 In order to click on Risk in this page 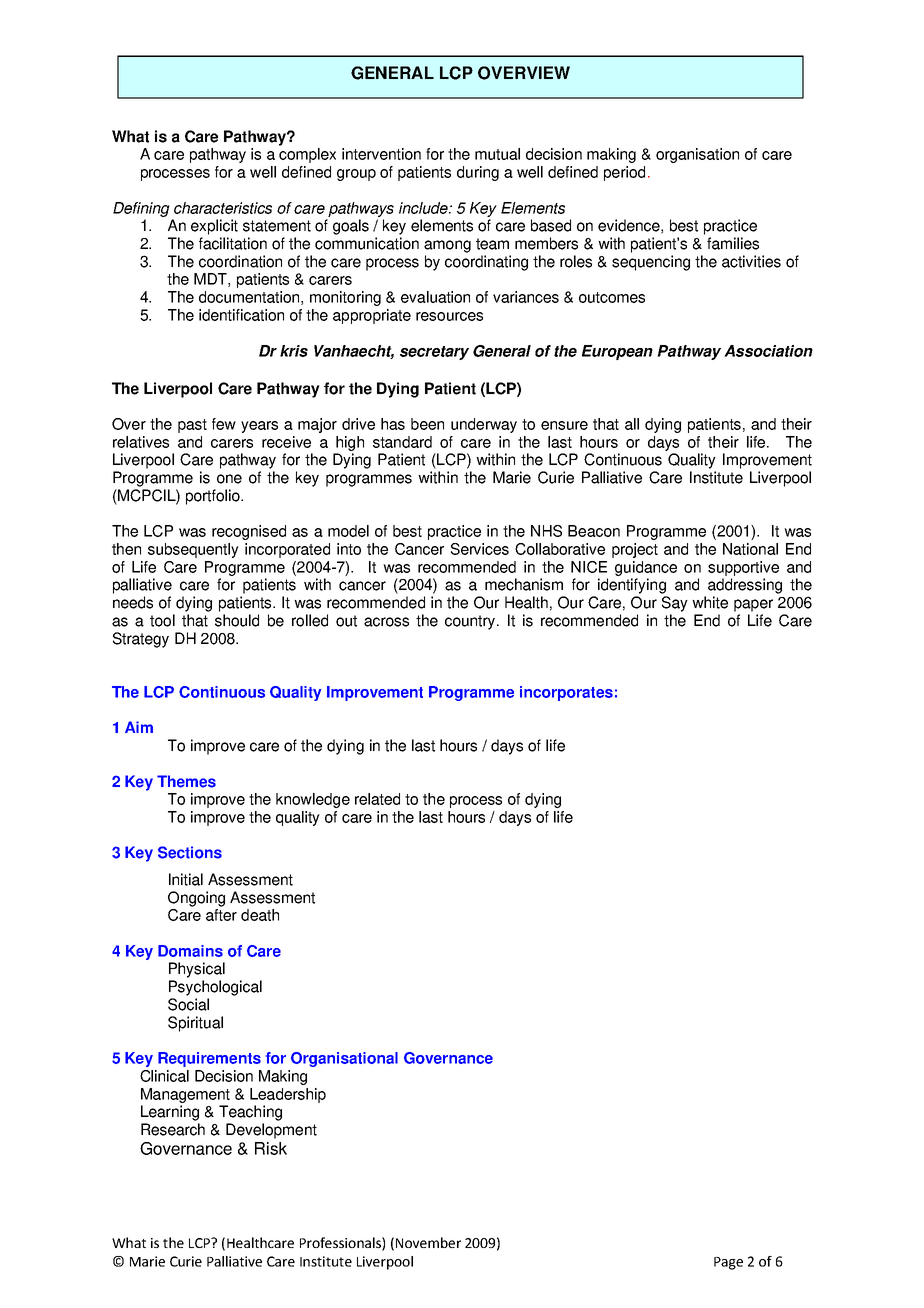, I will do `click(271, 1148)`.
